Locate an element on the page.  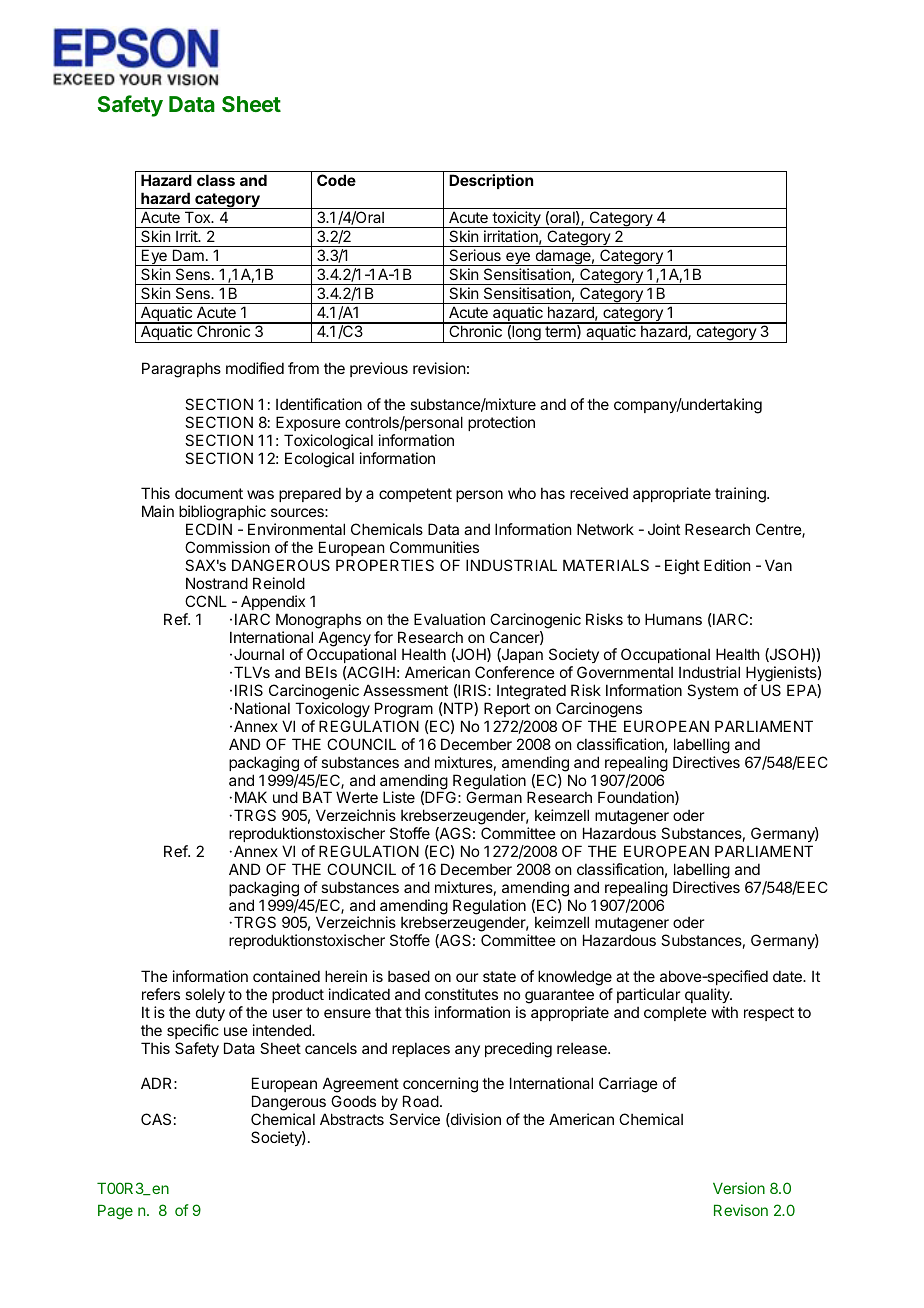
Page is located at coordinates (115, 1212).
